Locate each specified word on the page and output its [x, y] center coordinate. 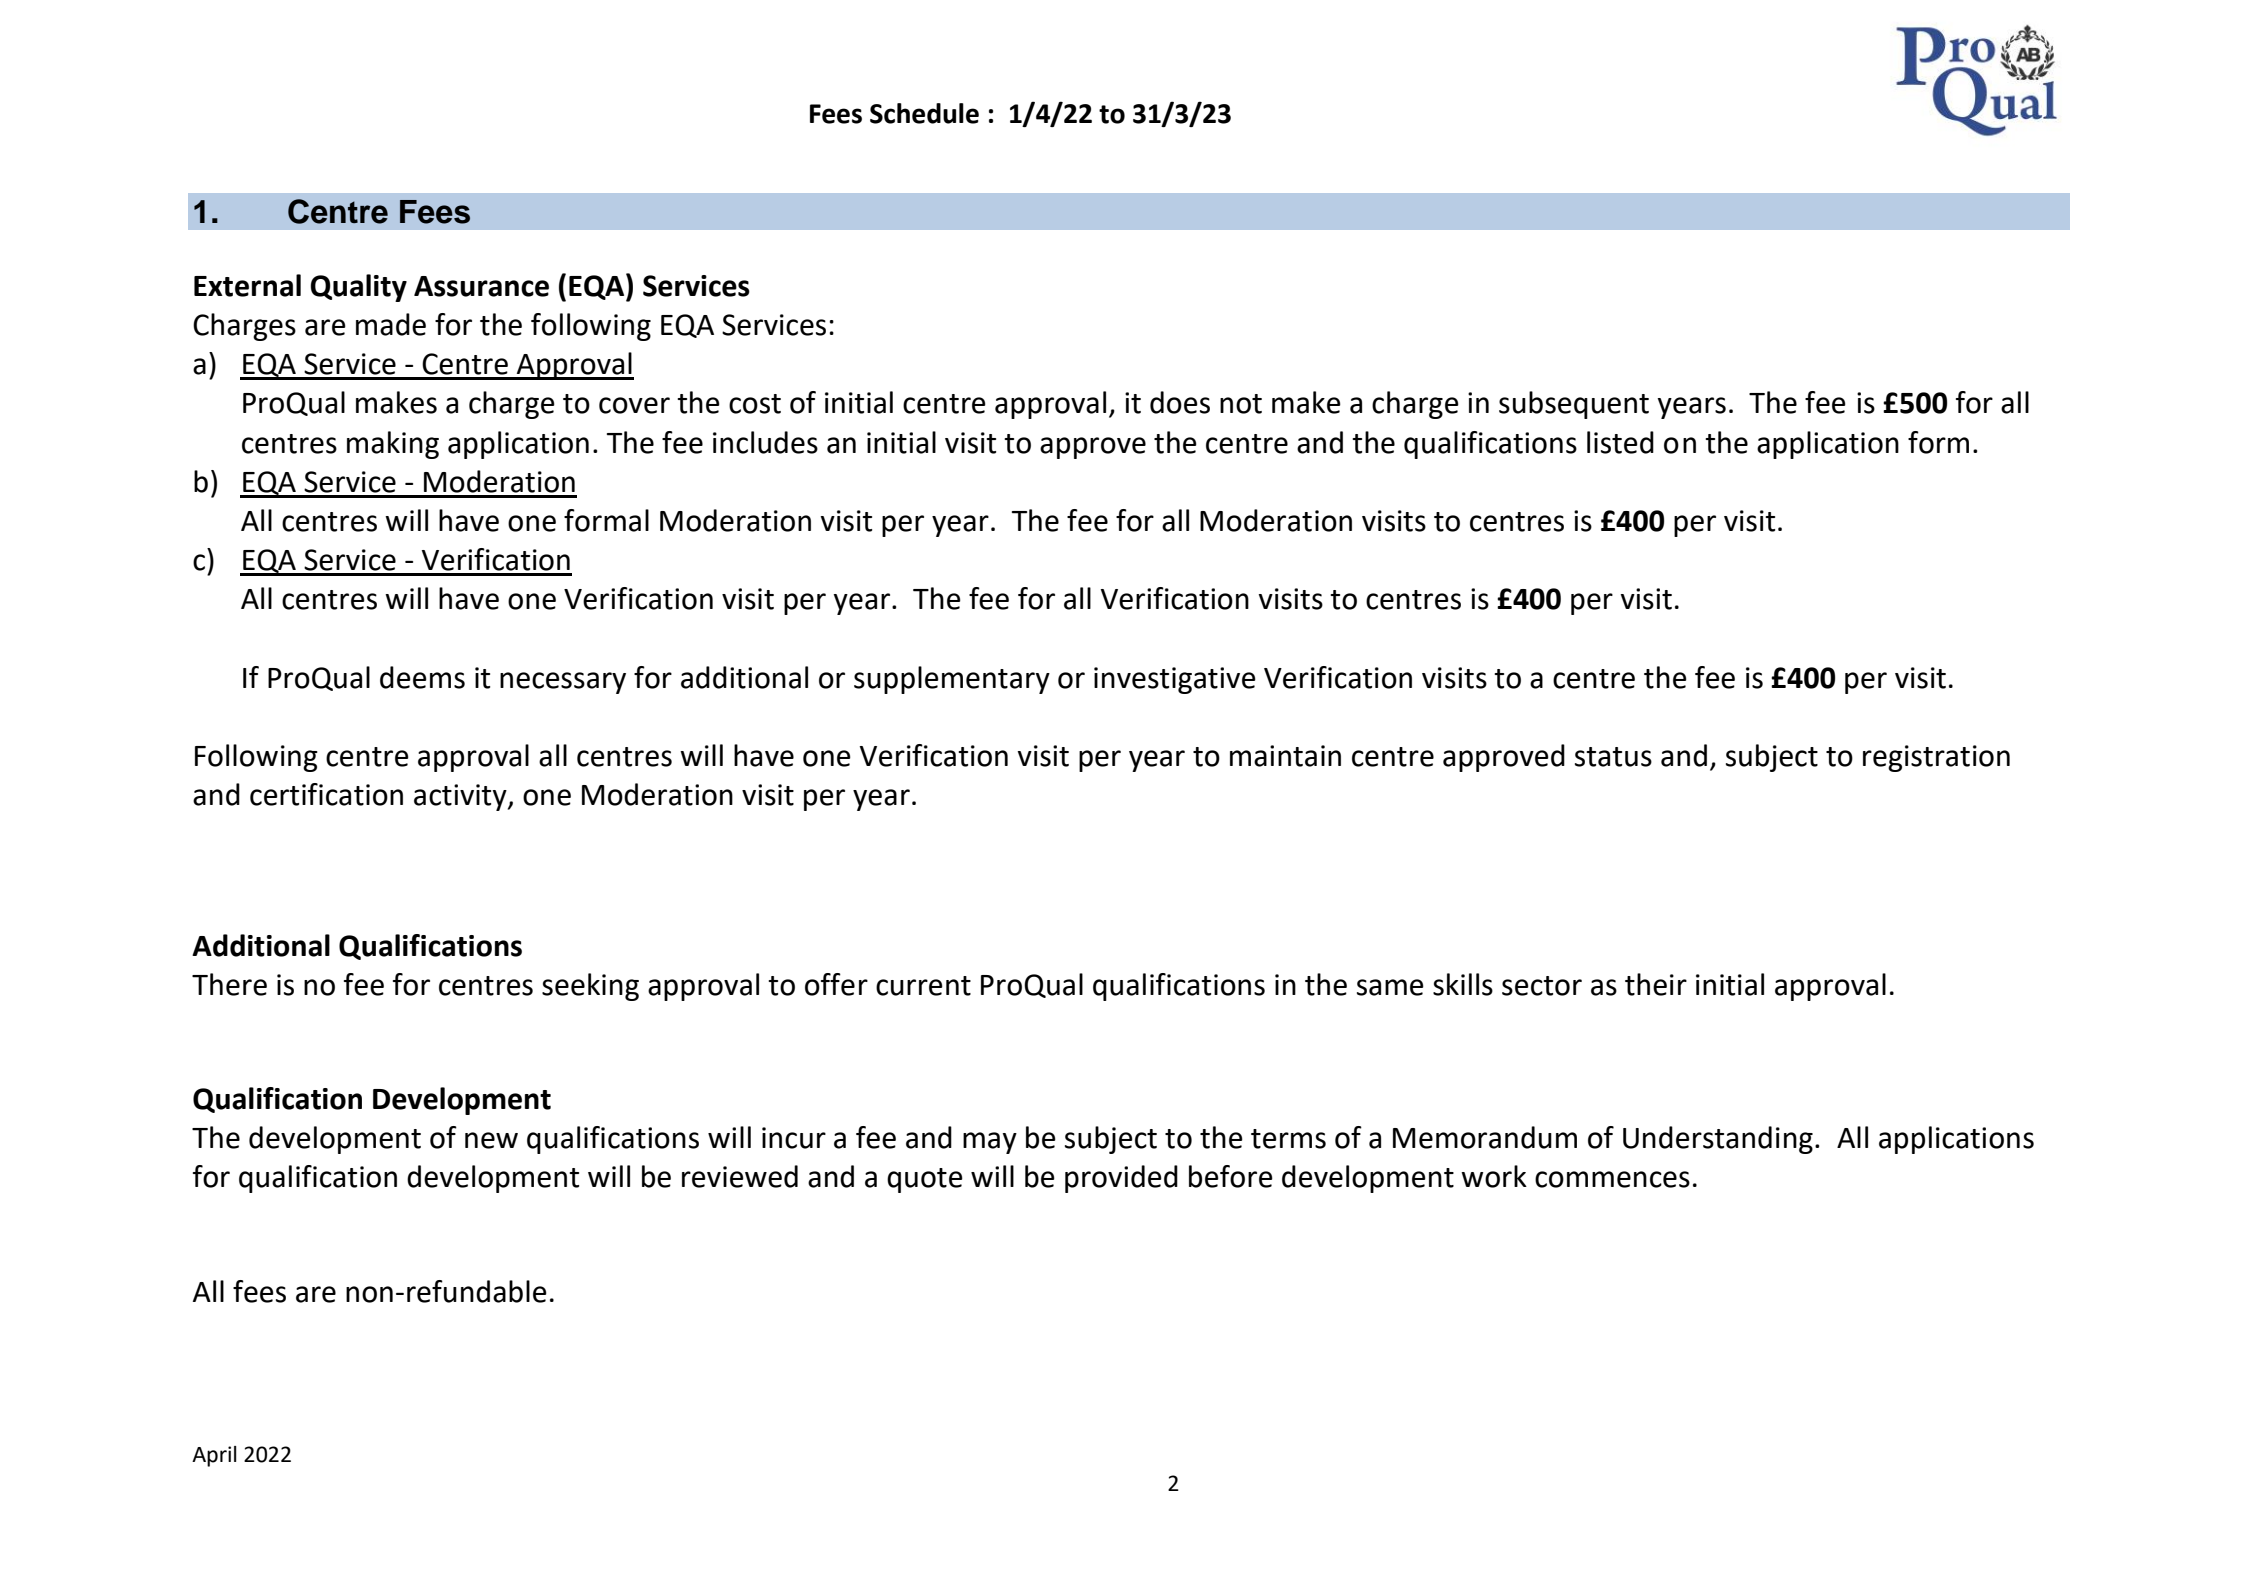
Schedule [924, 113]
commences [1612, 1179]
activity [461, 797]
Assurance [481, 286]
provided [1121, 1179]
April [214, 1456]
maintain [1285, 756]
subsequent [1574, 405]
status [1613, 757]
